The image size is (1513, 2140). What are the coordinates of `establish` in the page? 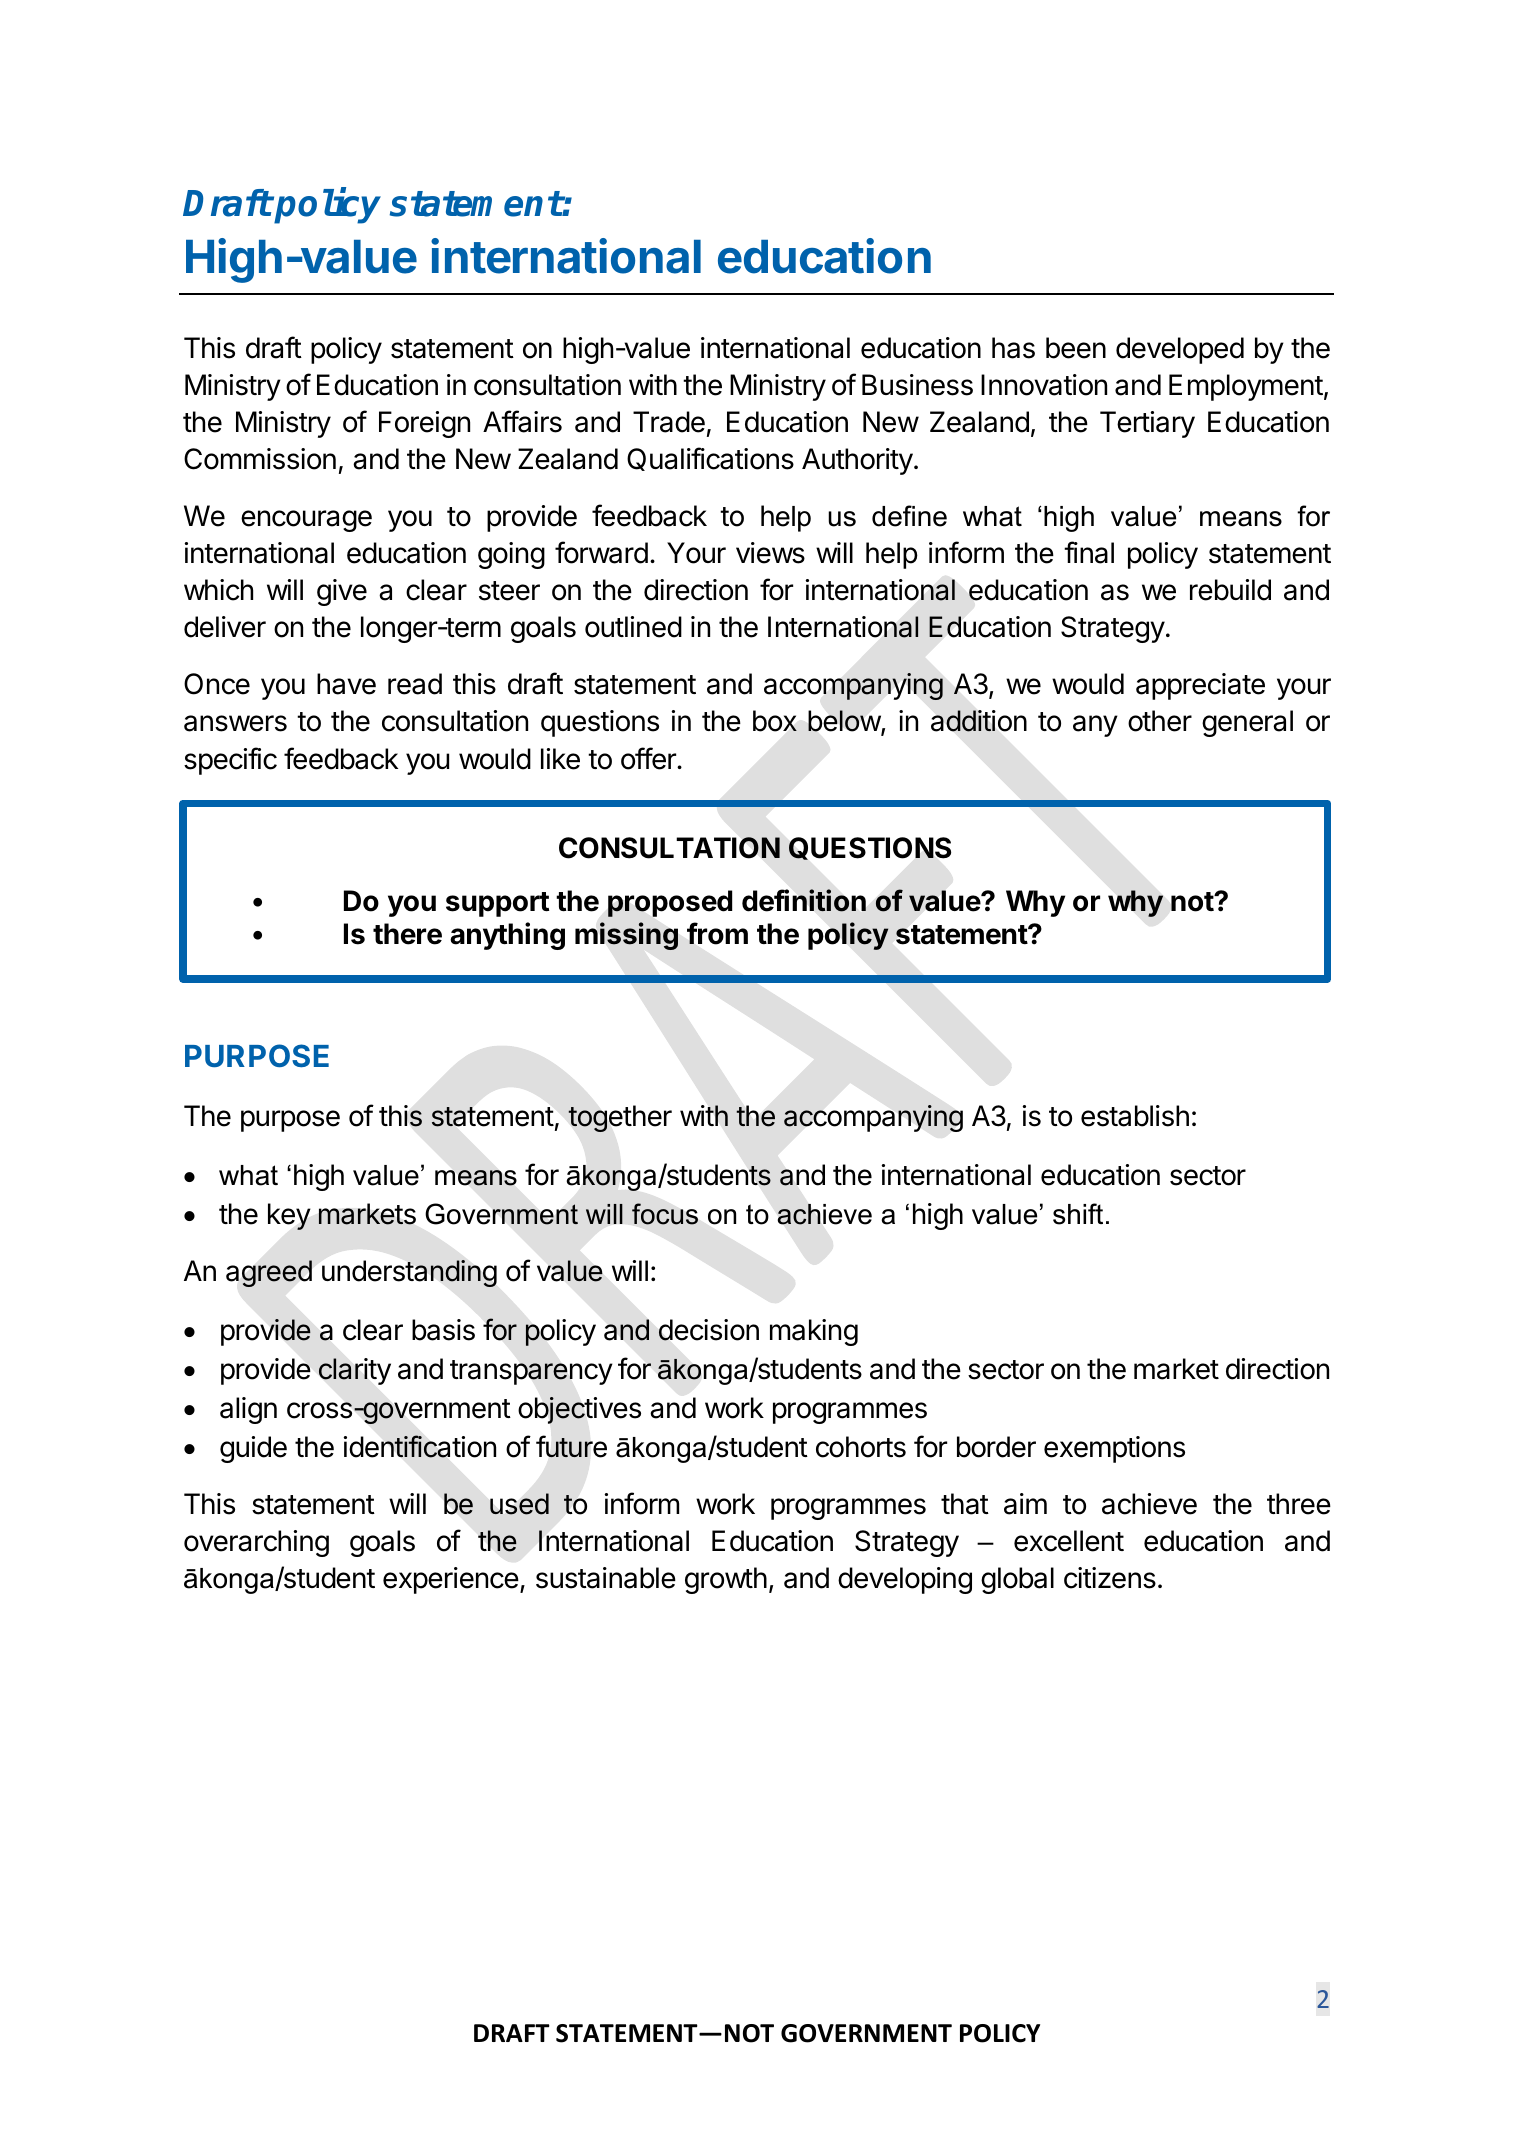 It's located at (1135, 1116).
